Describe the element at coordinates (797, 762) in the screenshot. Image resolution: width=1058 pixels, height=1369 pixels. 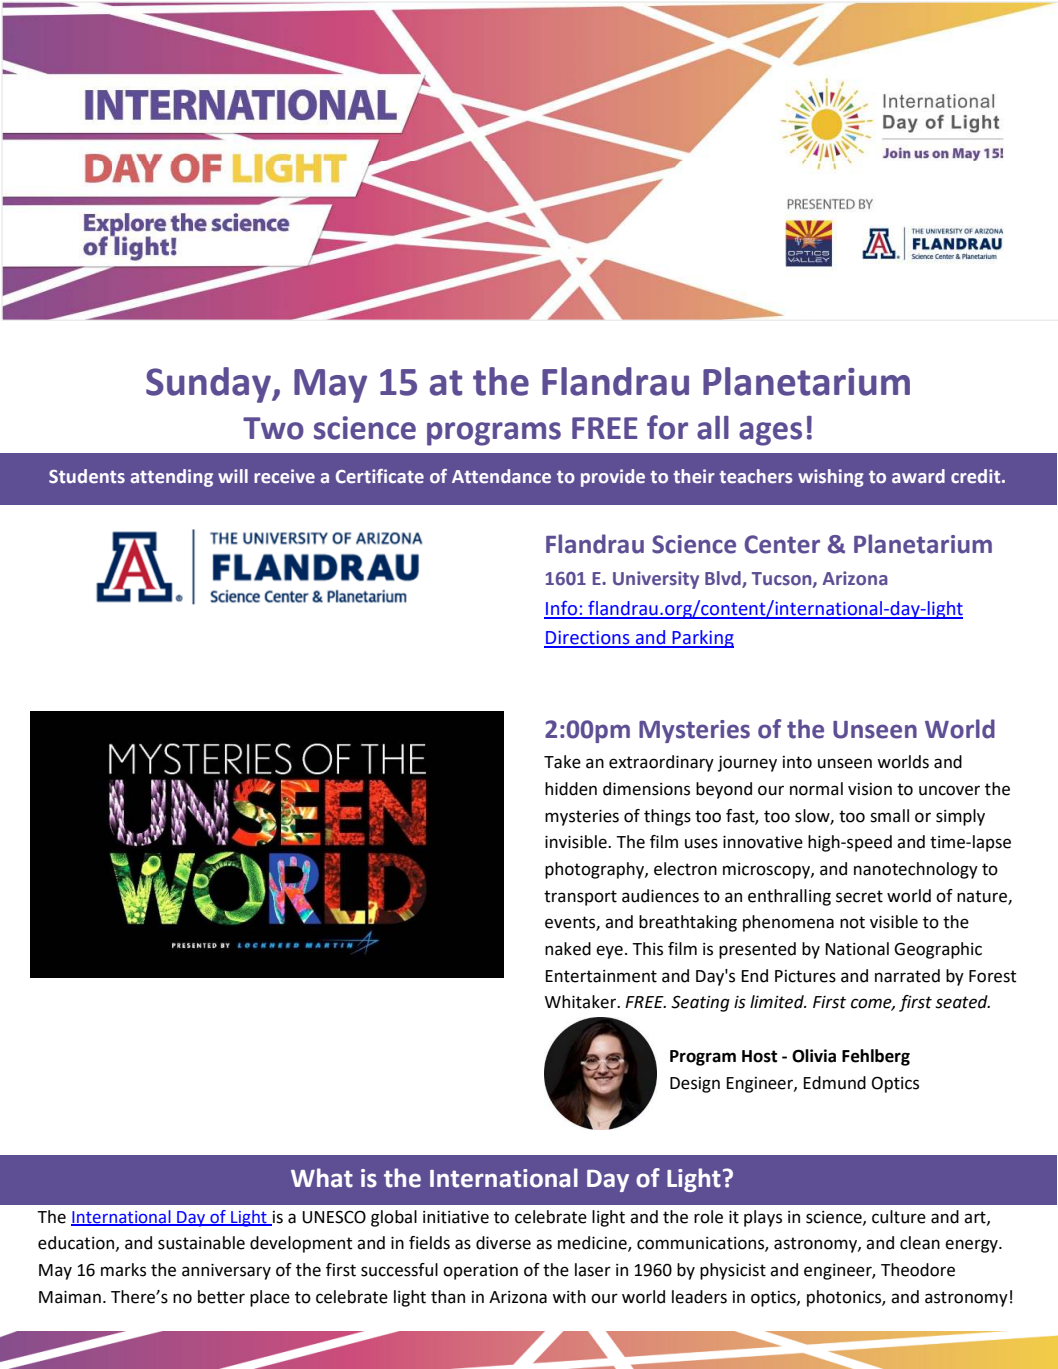
I see `into` at that location.
